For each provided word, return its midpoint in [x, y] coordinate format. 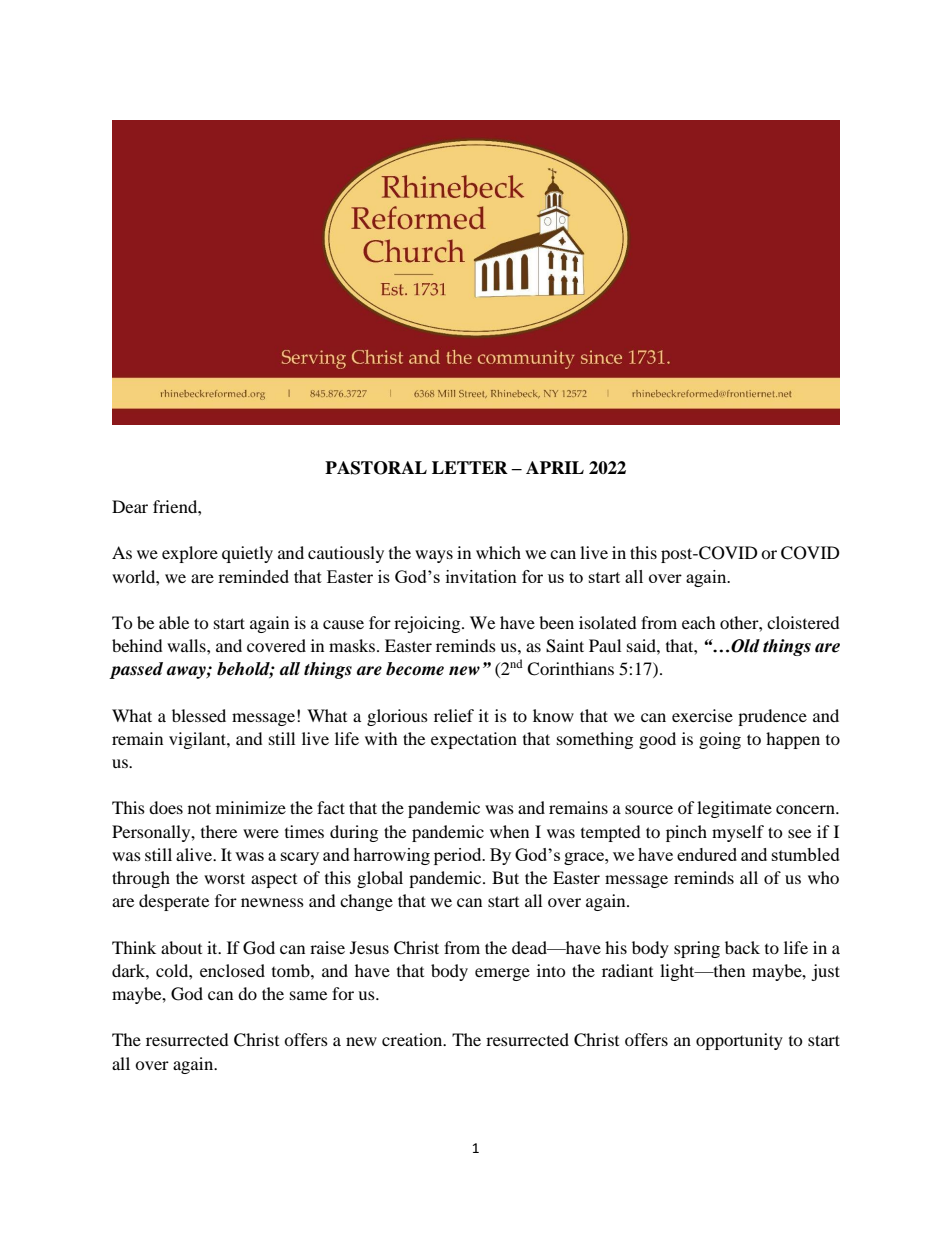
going [720, 740]
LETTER [470, 467]
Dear [130, 506]
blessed [199, 715]
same [308, 995]
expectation [474, 740]
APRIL [555, 467]
